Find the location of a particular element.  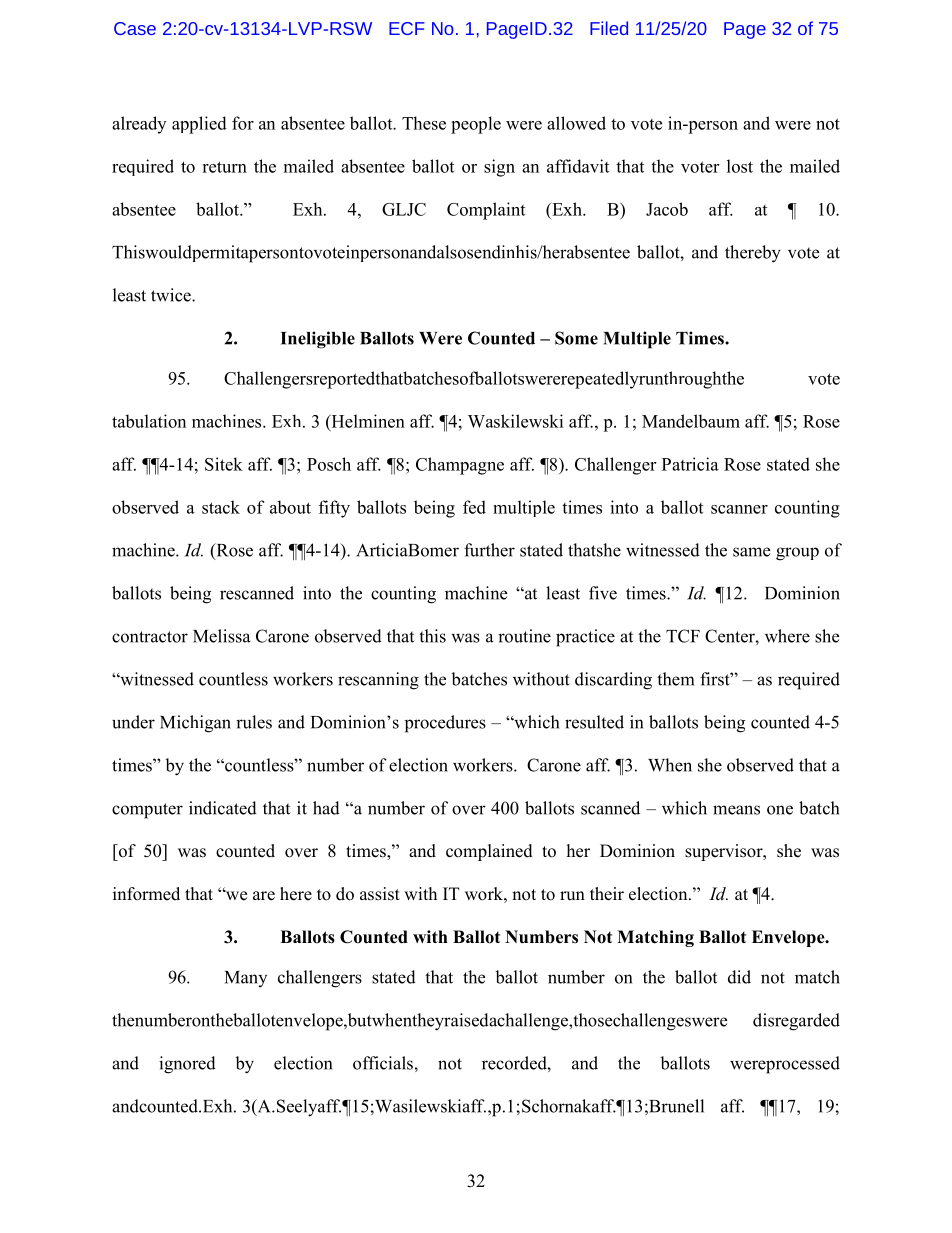

ECF is located at coordinates (407, 28).
